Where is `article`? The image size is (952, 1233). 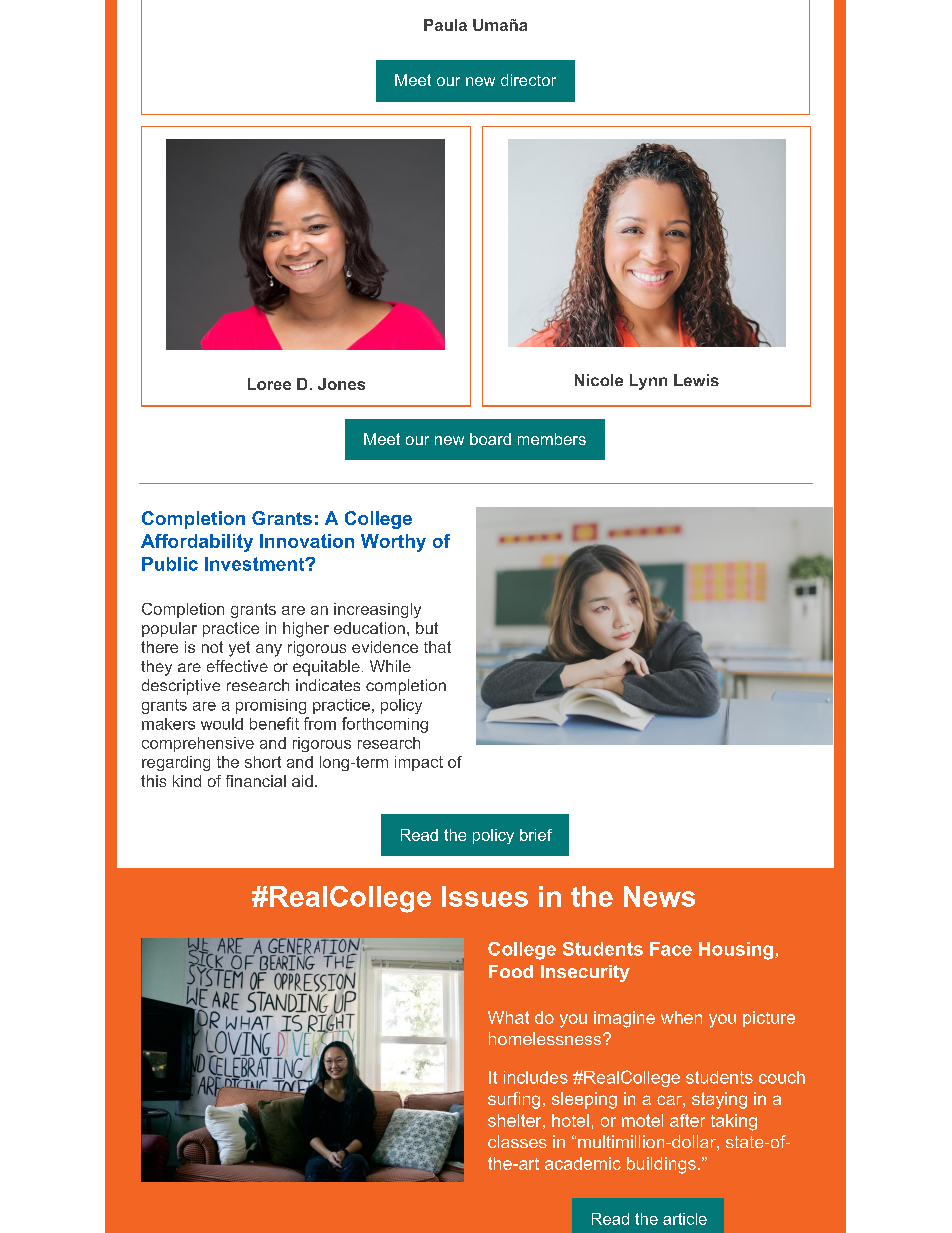 article is located at coordinates (685, 1219).
